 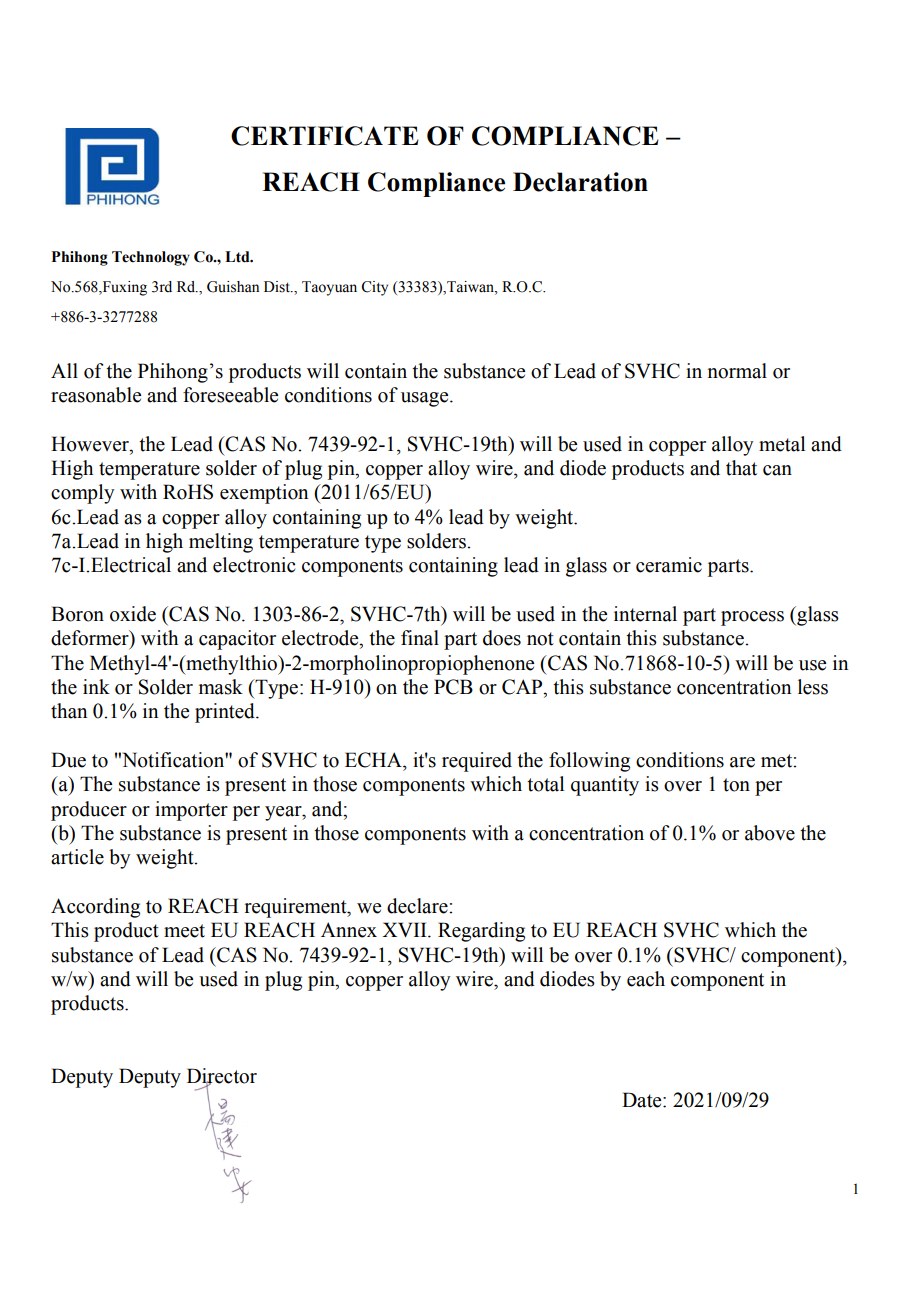 What do you see at coordinates (420, 638) in the image?
I see `final` at bounding box center [420, 638].
